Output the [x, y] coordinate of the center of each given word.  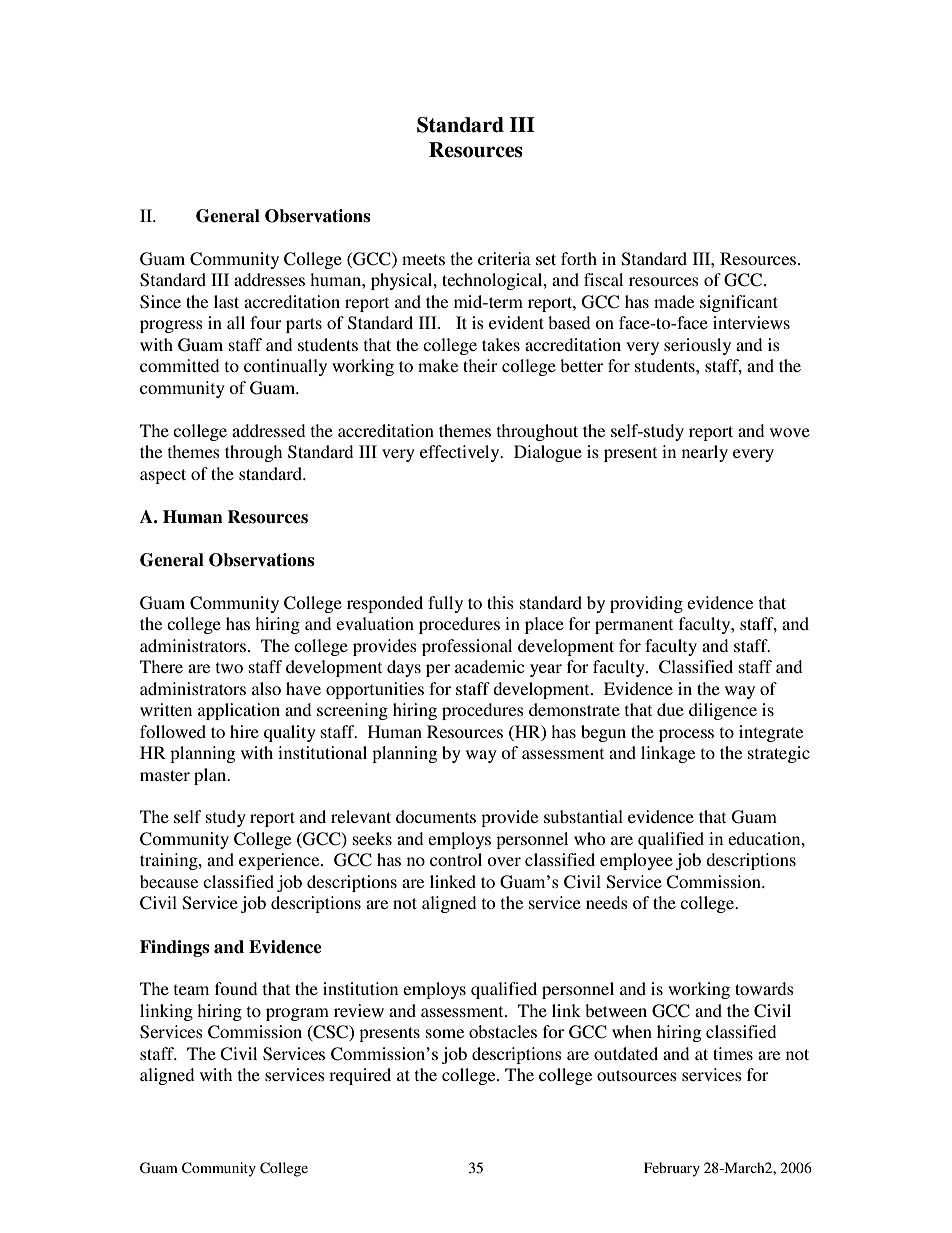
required [360, 1076]
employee [636, 861]
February [672, 1169]
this [500, 602]
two [229, 667]
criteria [504, 258]
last [226, 301]
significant [739, 303]
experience [280, 861]
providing [646, 604]
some [445, 1033]
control [456, 859]
